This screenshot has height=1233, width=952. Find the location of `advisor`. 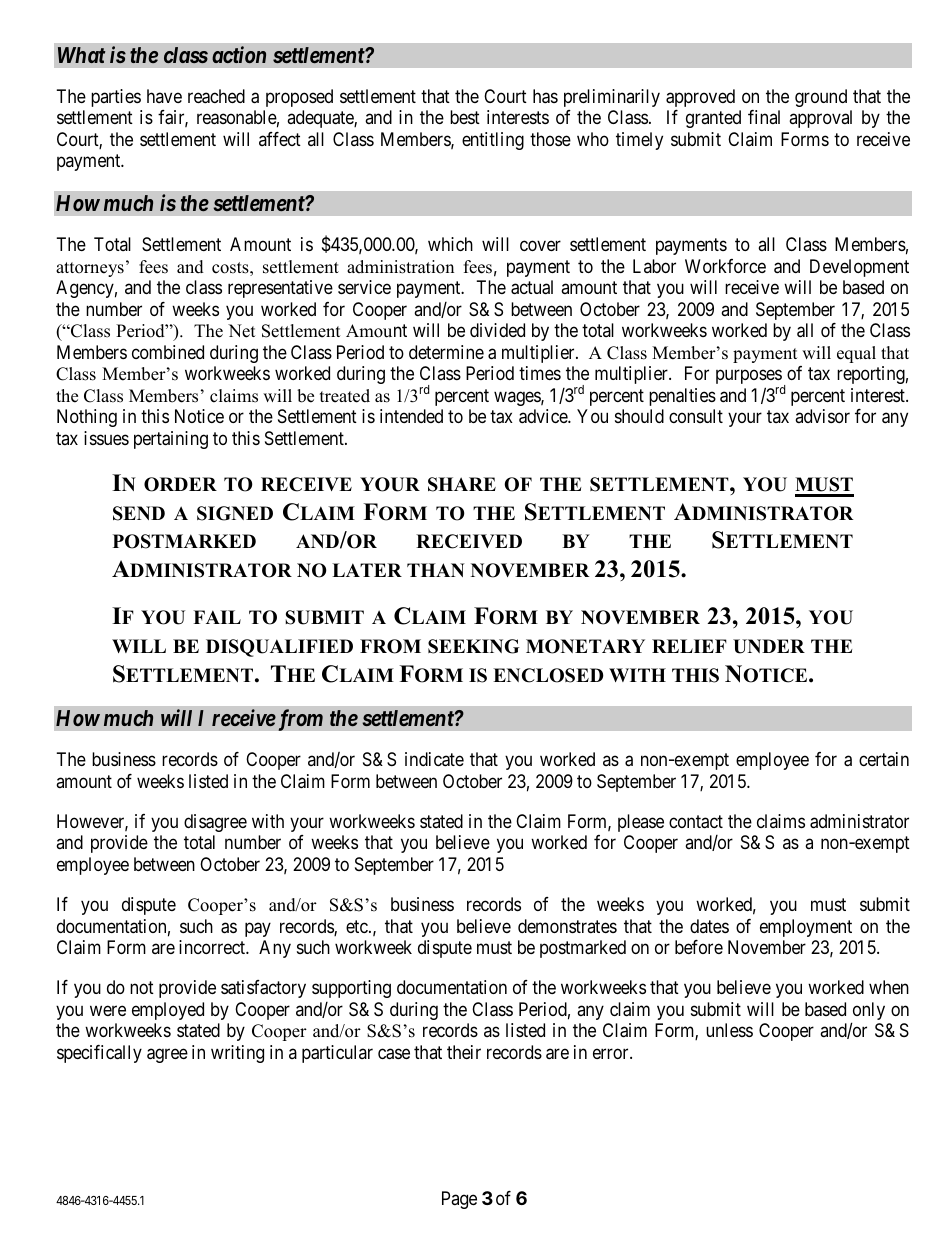

advisor is located at coordinates (822, 416).
